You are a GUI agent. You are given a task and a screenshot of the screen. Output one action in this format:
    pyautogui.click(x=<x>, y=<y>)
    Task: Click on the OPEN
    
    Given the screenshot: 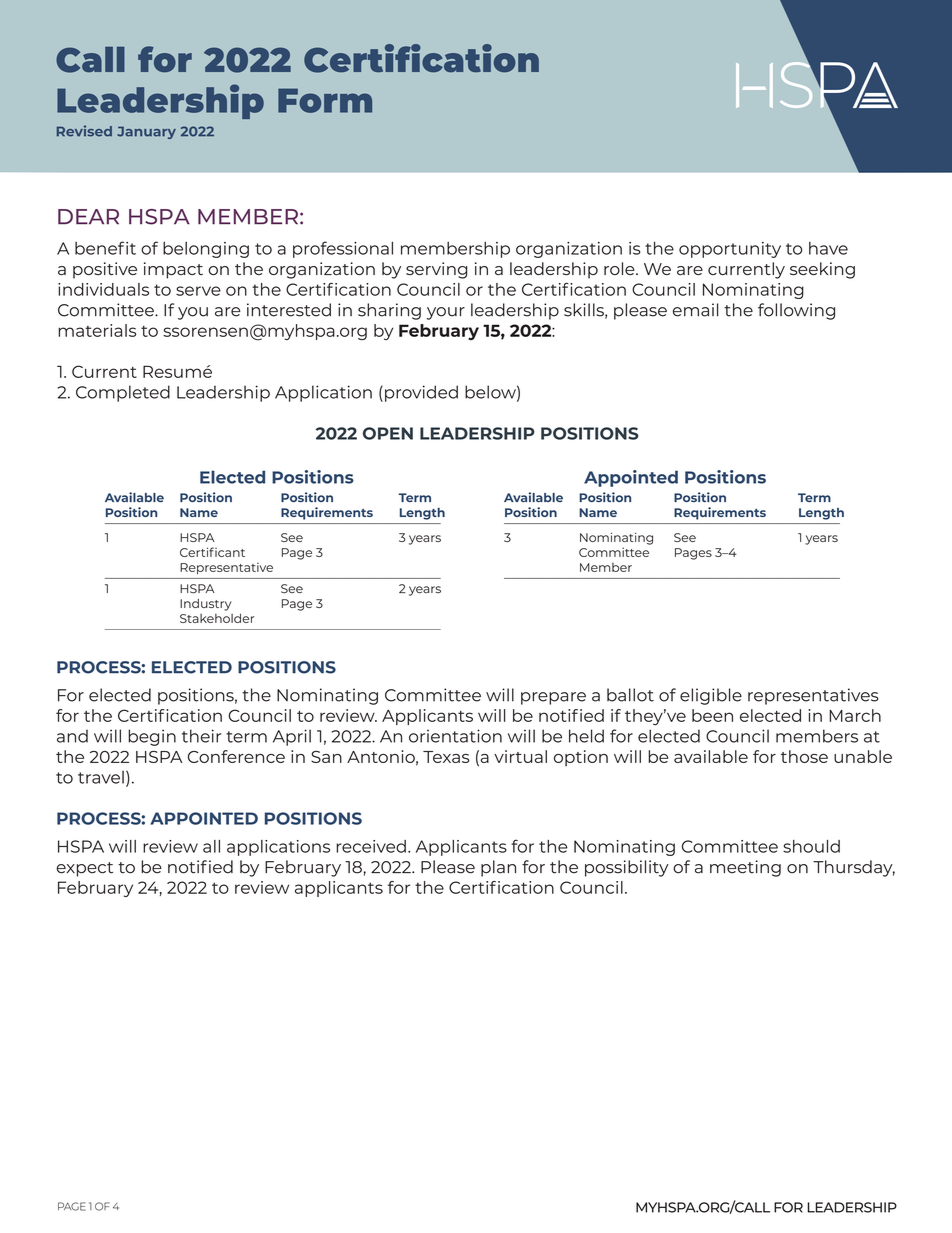 What is the action you would take?
    pyautogui.click(x=388, y=433)
